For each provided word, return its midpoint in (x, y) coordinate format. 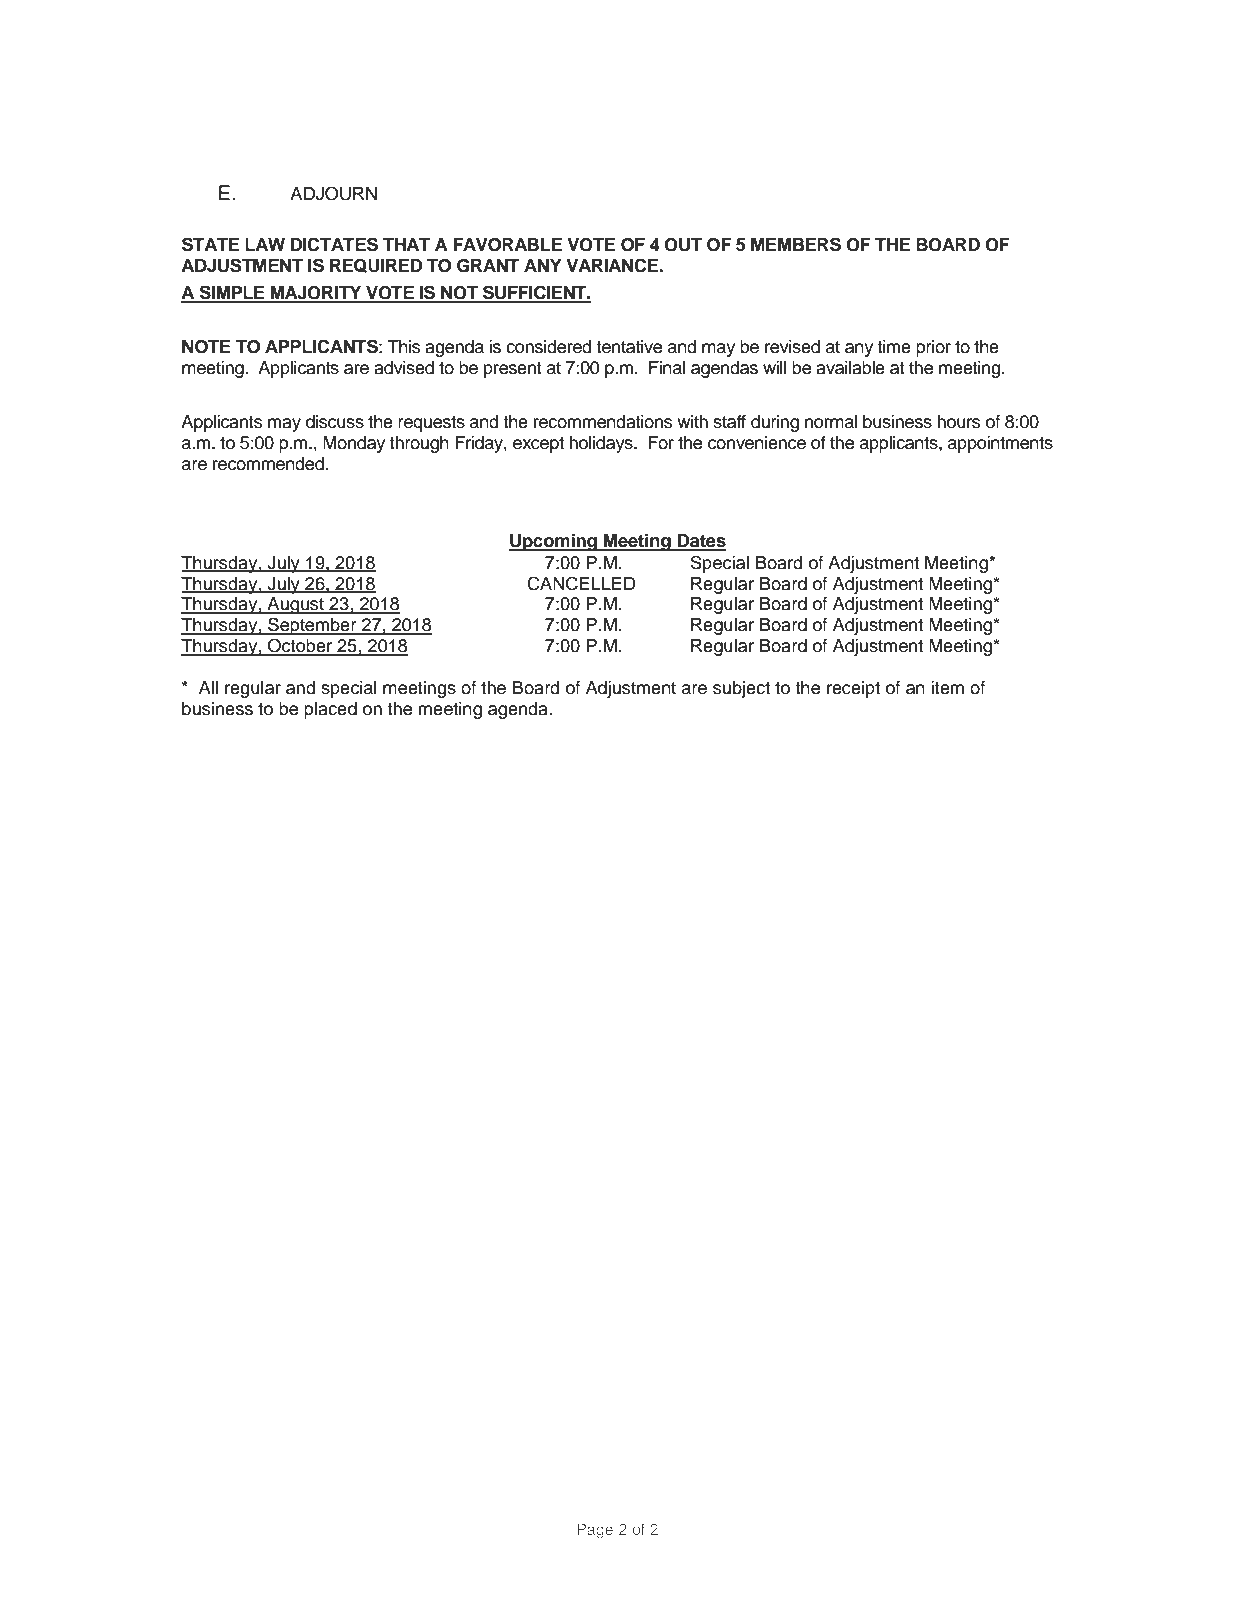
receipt (853, 689)
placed (330, 710)
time (894, 347)
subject (741, 689)
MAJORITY (316, 294)
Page (595, 1531)
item (947, 688)
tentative (629, 347)
